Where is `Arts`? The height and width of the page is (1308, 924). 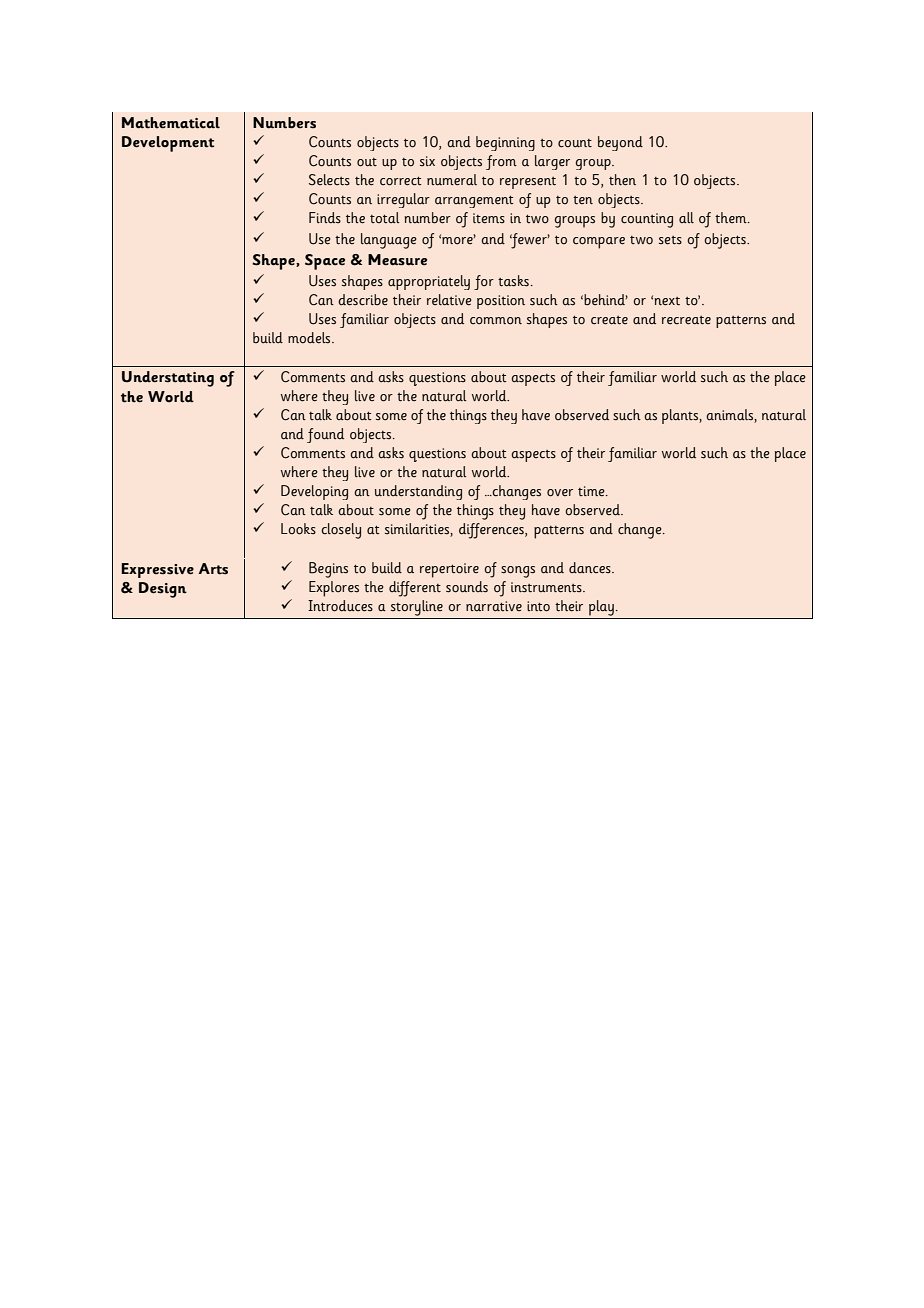 Arts is located at coordinates (213, 569).
